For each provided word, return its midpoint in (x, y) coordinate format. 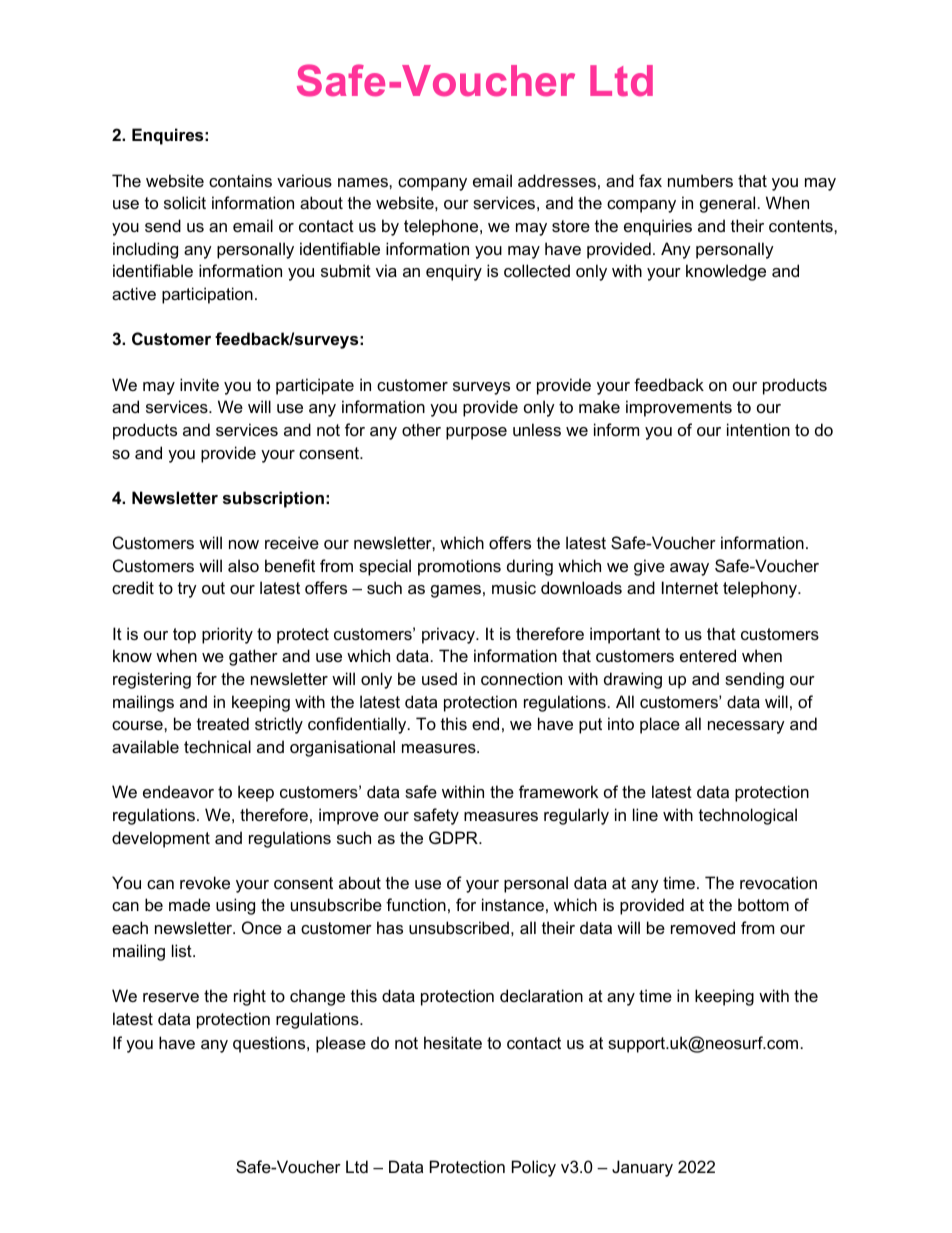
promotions (459, 567)
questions (270, 1044)
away (689, 569)
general (727, 204)
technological (748, 816)
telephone (442, 227)
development (161, 839)
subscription (273, 499)
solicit (185, 202)
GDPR (454, 837)
